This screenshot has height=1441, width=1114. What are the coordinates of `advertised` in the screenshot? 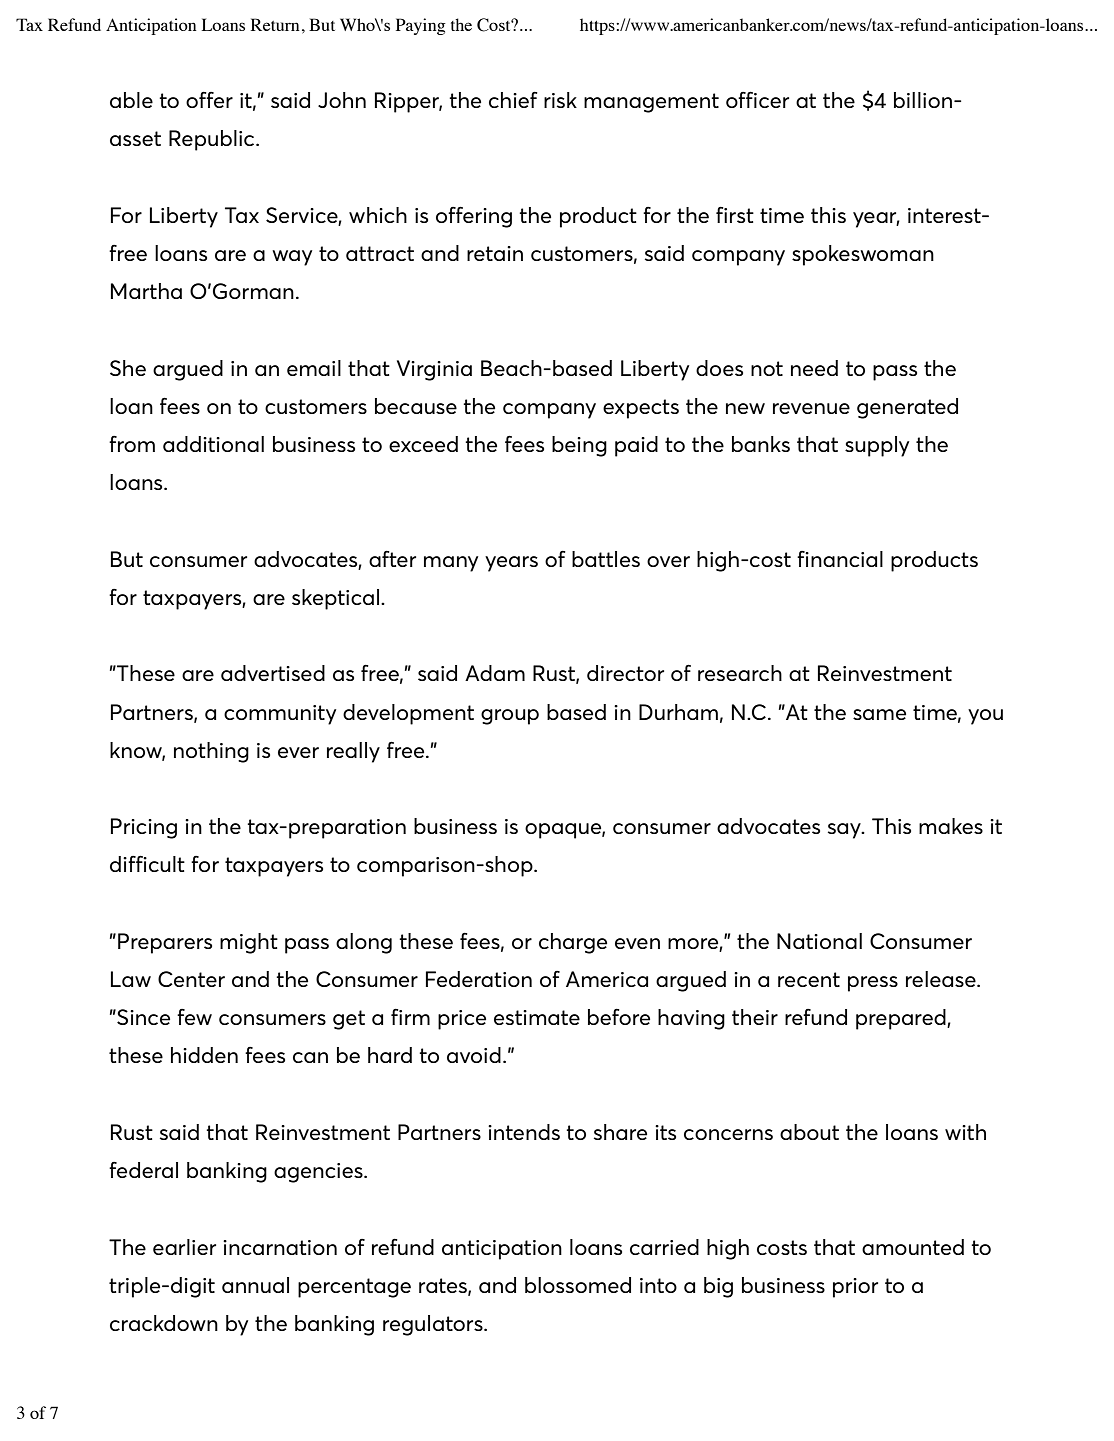 It's located at (273, 673).
